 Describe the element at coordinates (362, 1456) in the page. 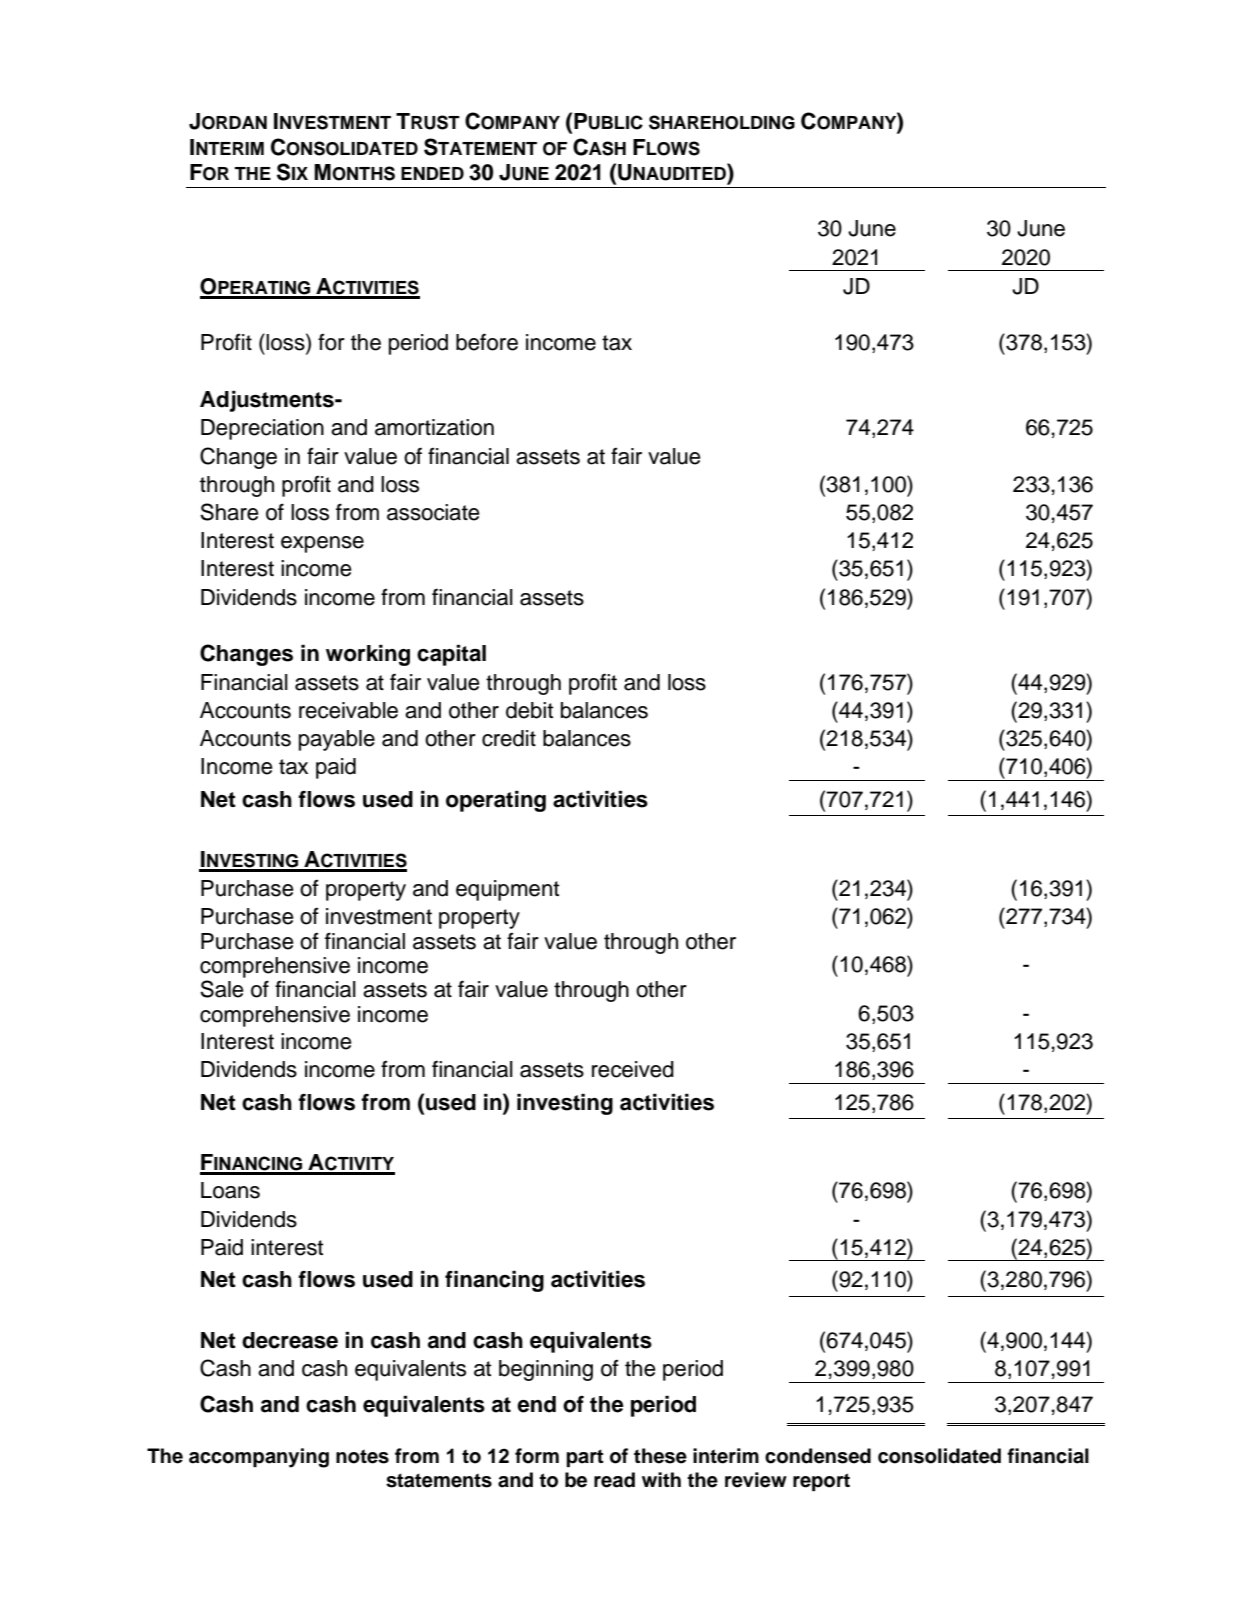

I see `notes` at that location.
